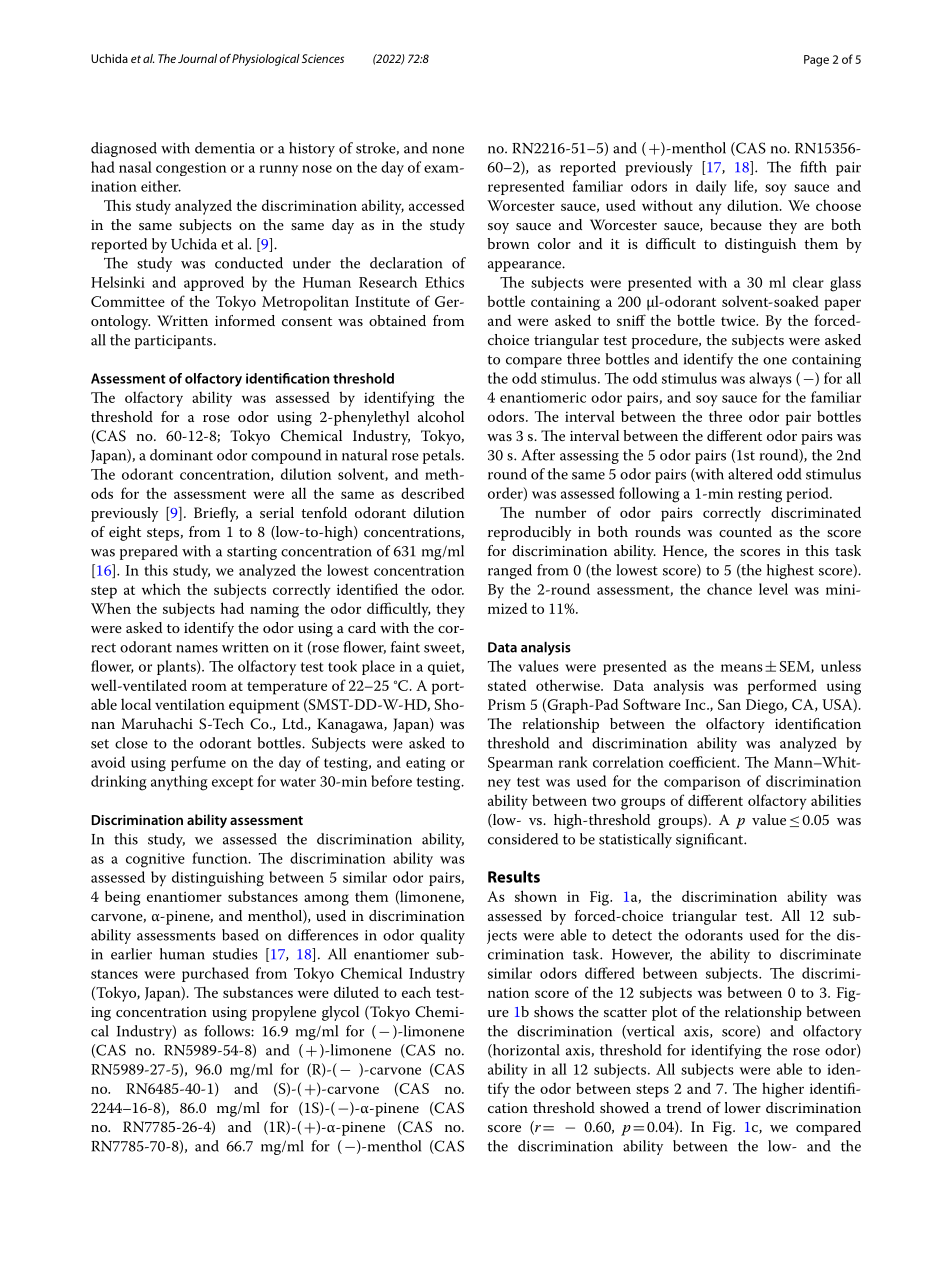 The width and height of the page is (952, 1265). Describe the element at coordinates (554, 1011) in the page. I see `shows` at that location.
